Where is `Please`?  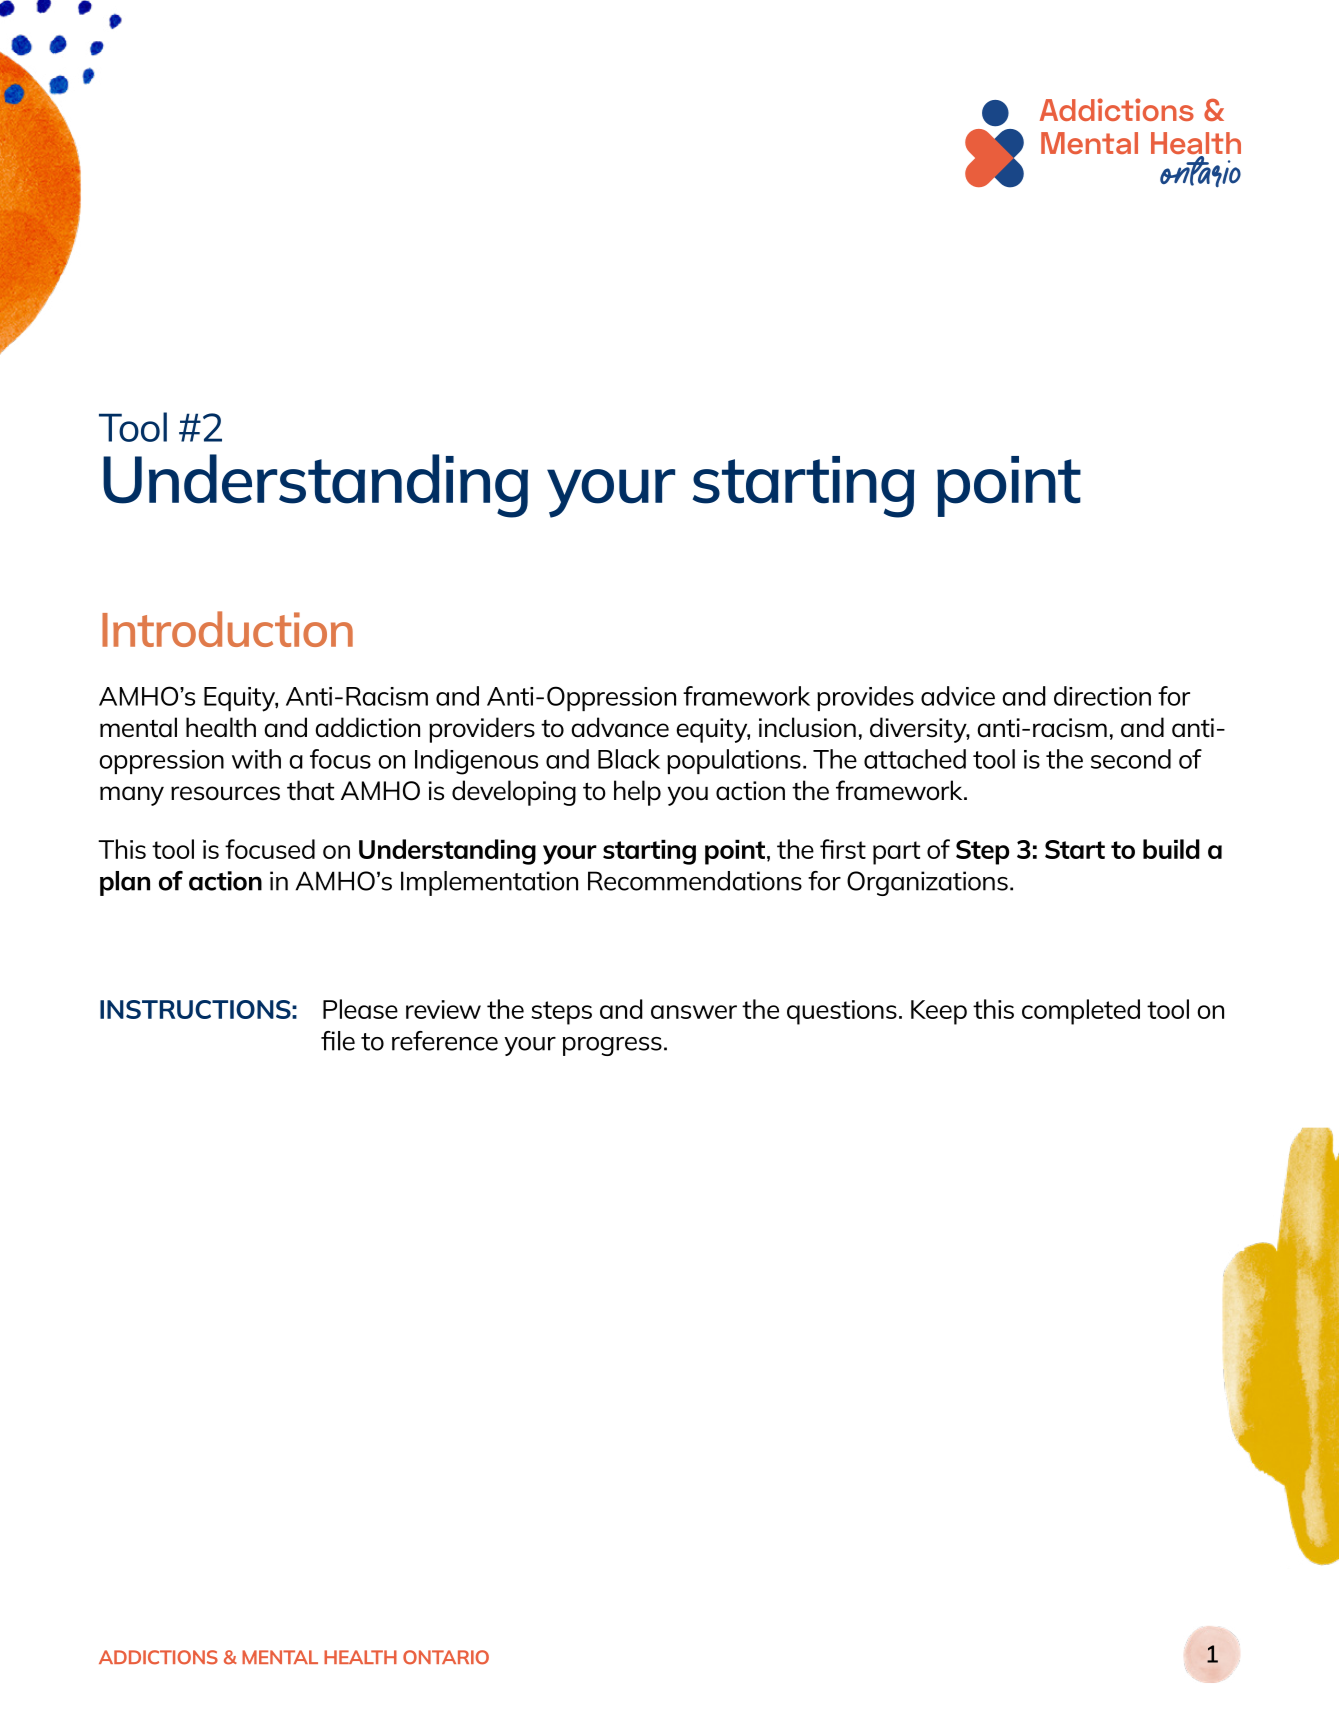 Please is located at coordinates (360, 1009).
